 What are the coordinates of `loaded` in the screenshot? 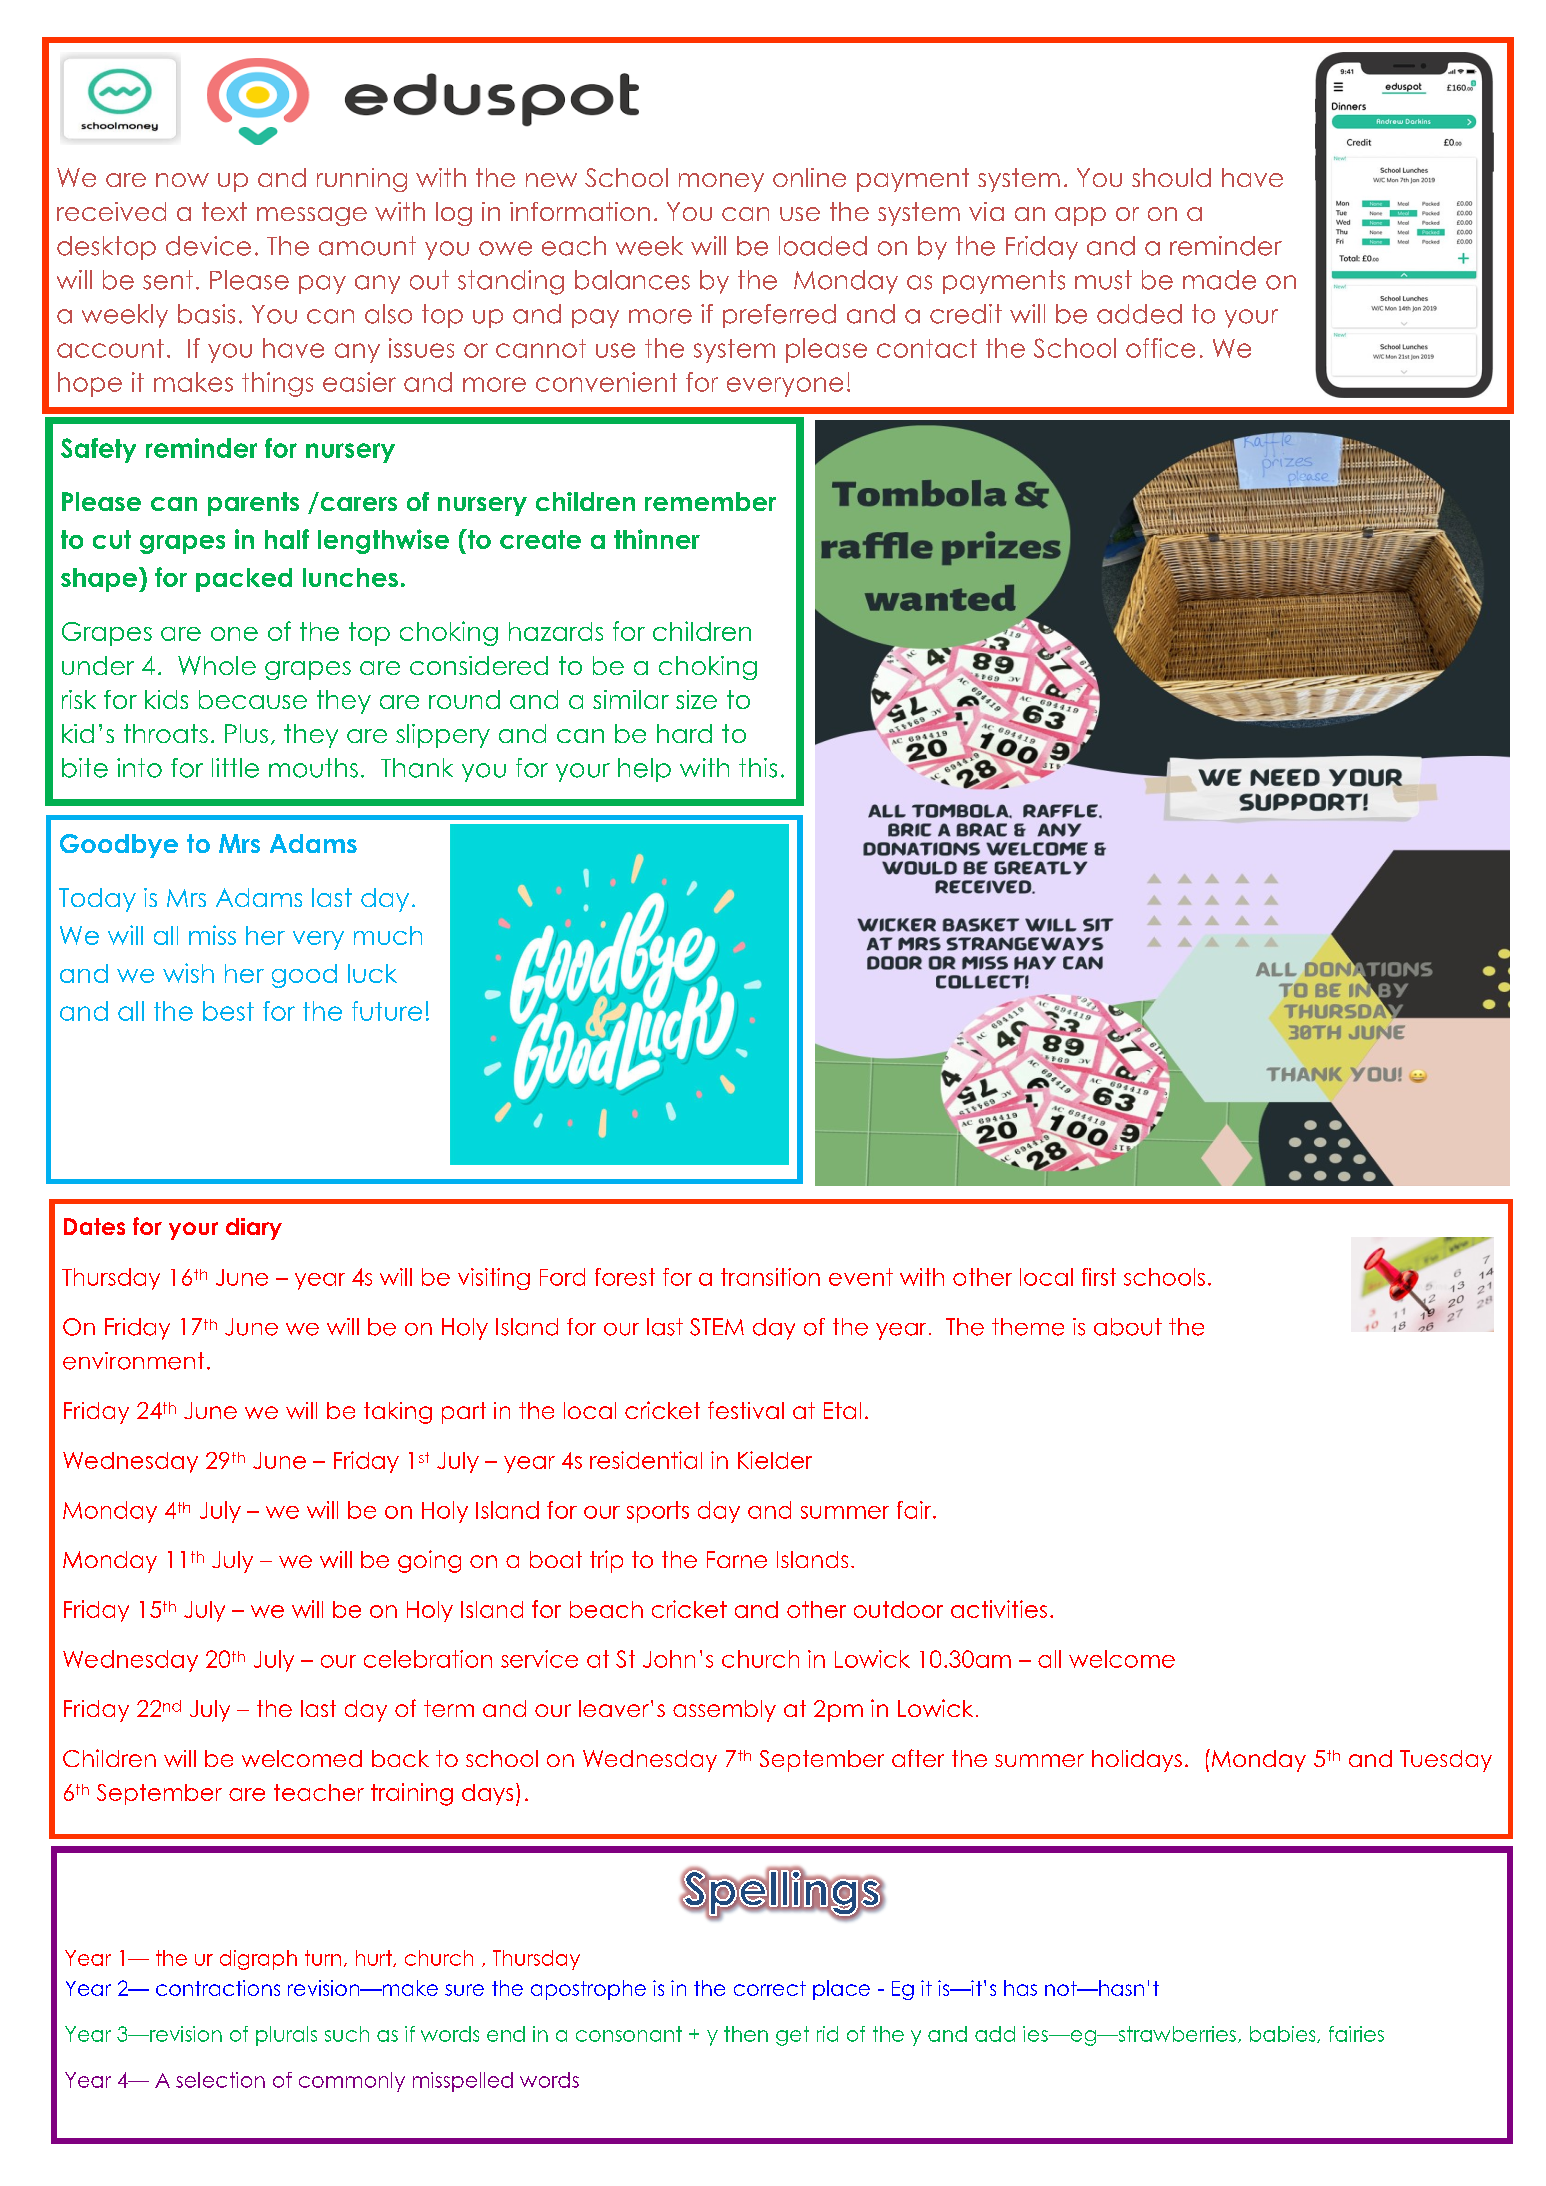 It's located at (823, 246).
